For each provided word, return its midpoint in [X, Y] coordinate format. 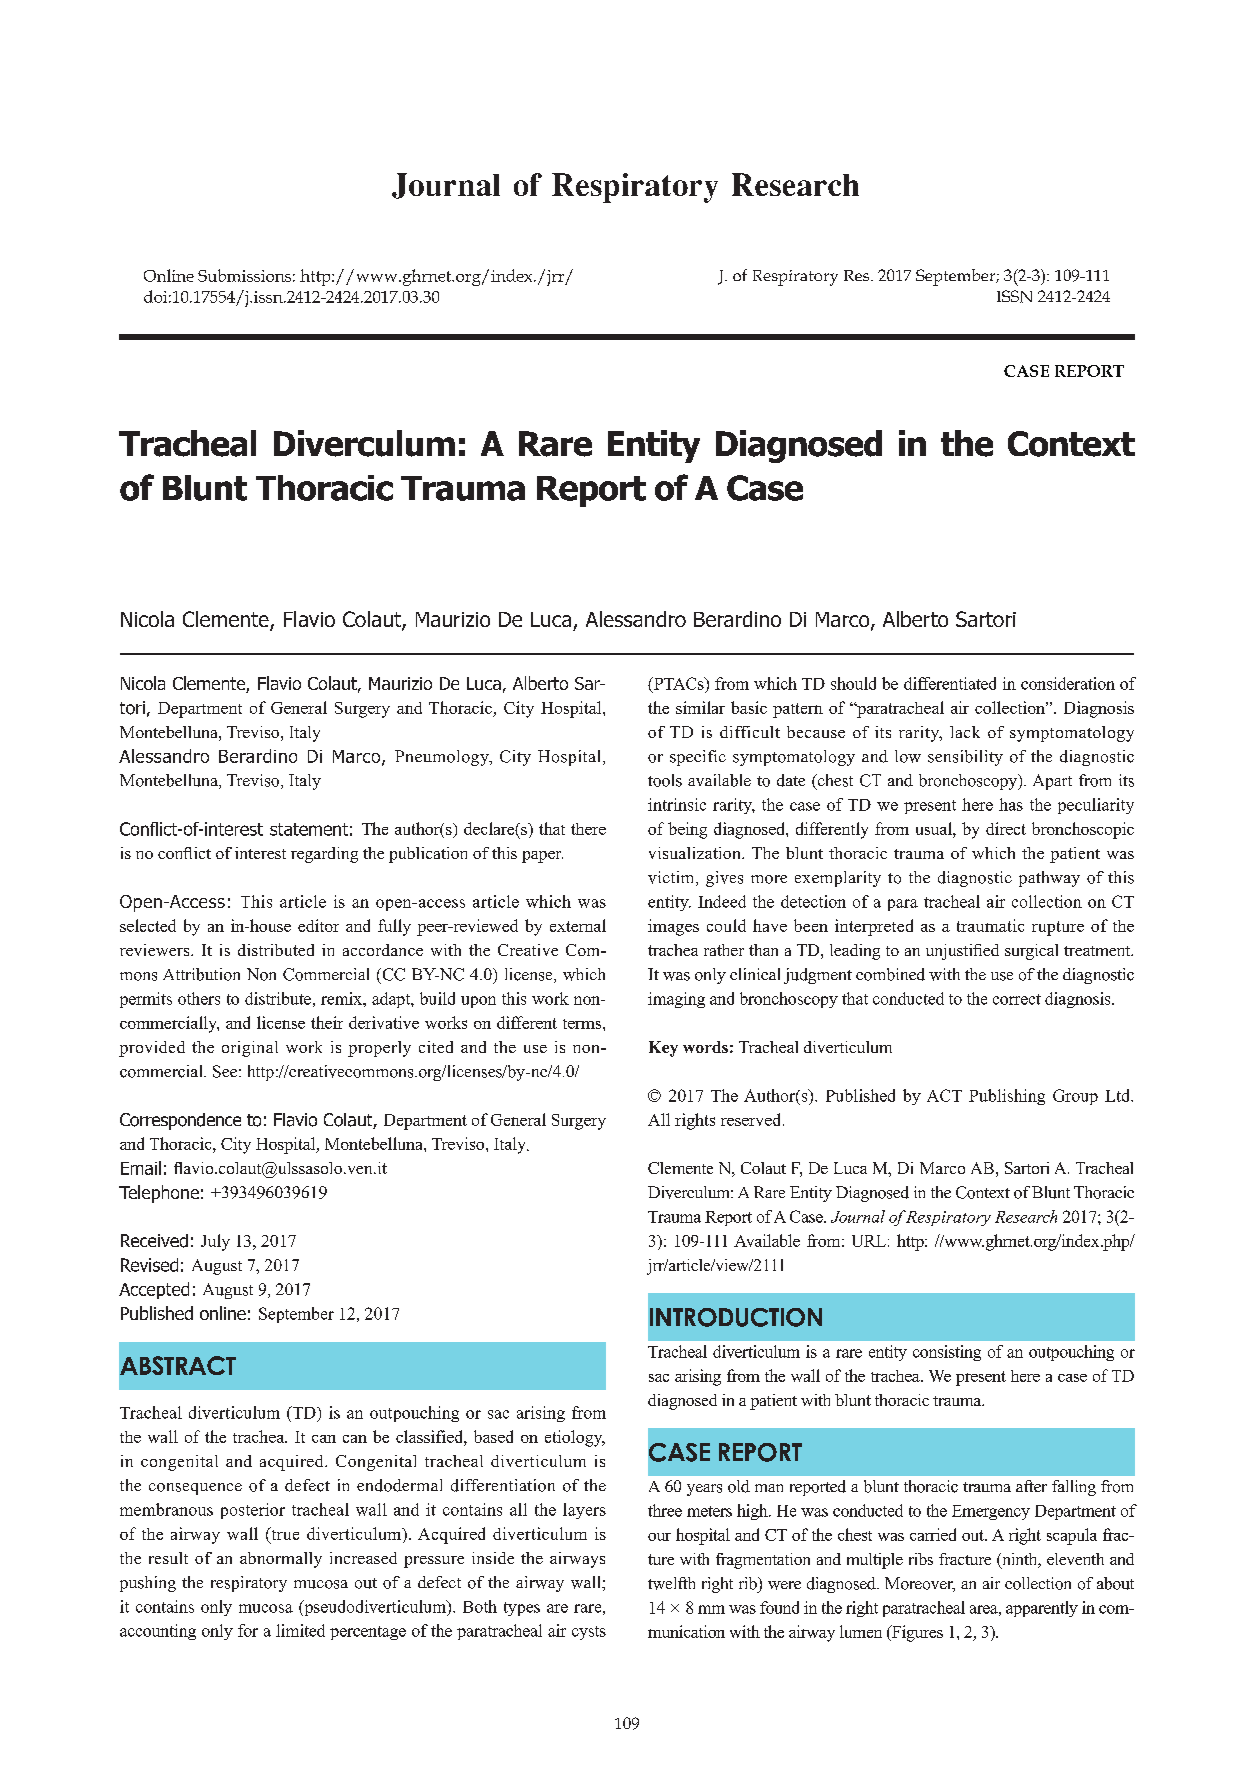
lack [965, 732]
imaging [676, 1000]
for [248, 1630]
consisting [947, 1353]
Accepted [154, 1290]
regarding [324, 855]
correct [1017, 999]
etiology [575, 1438]
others [199, 998]
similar [700, 707]
